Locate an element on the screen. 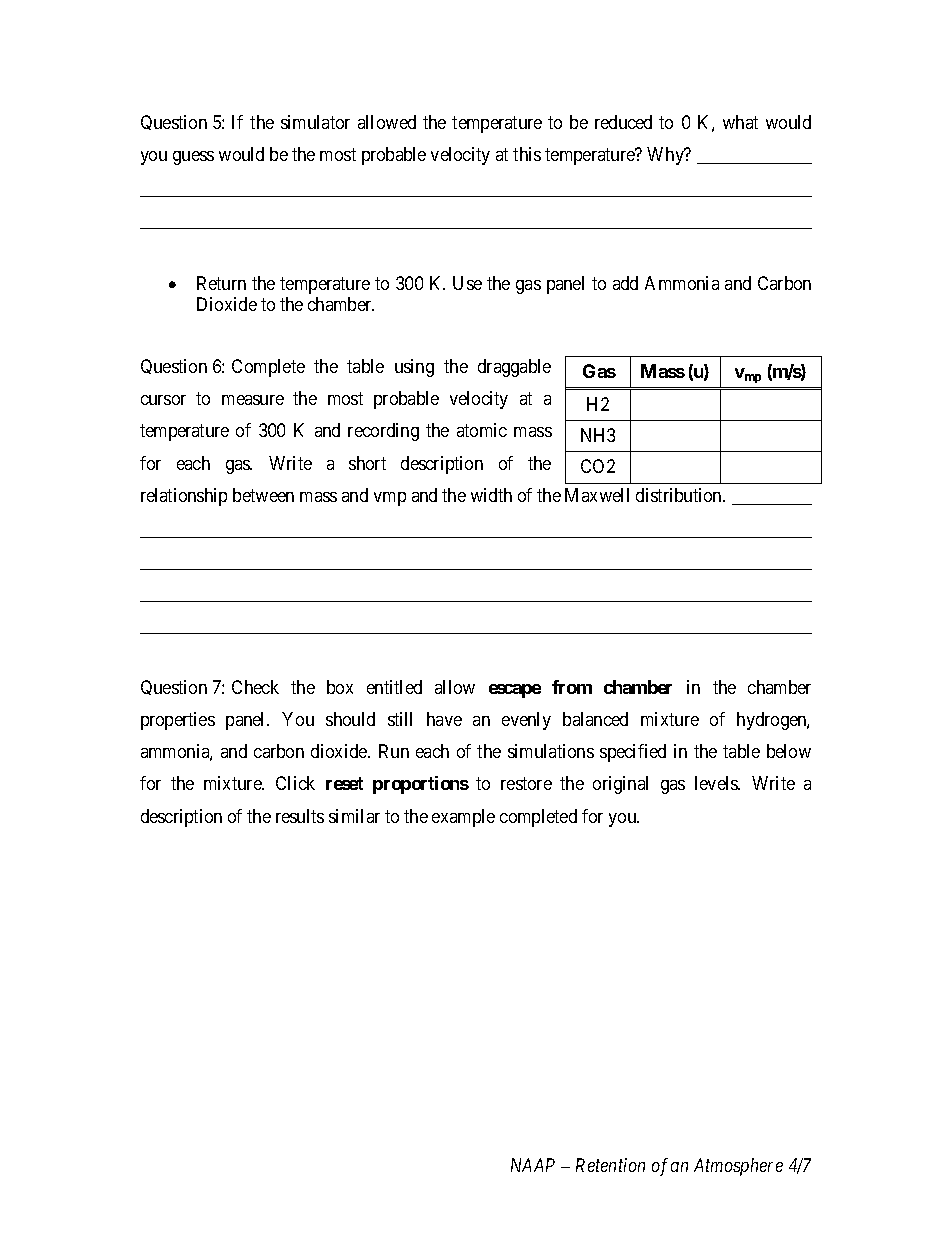  distribution is located at coordinates (680, 495).
